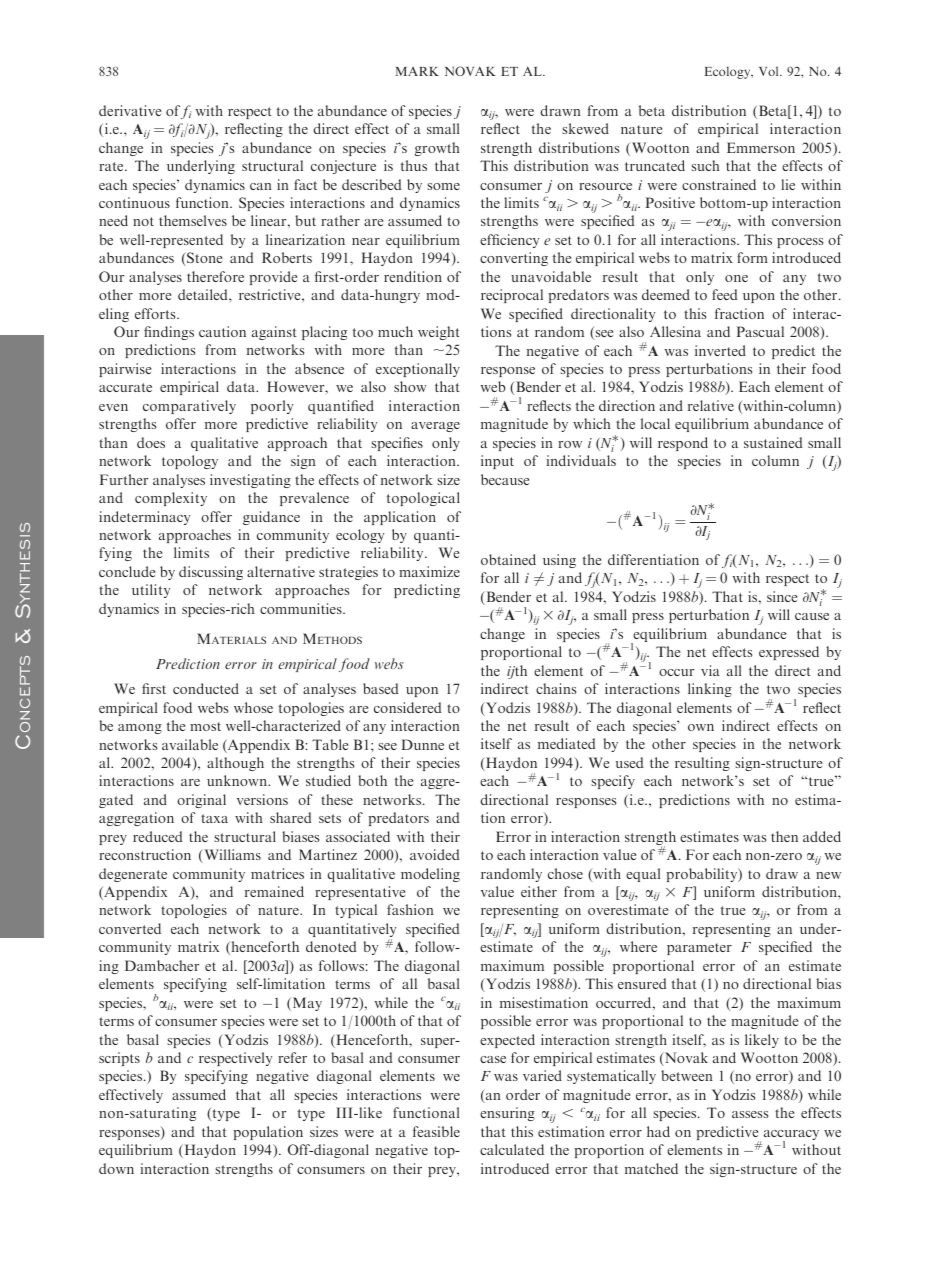 Image resolution: width=952 pixels, height=1271 pixels. I want to click on assess, so click(750, 1114).
